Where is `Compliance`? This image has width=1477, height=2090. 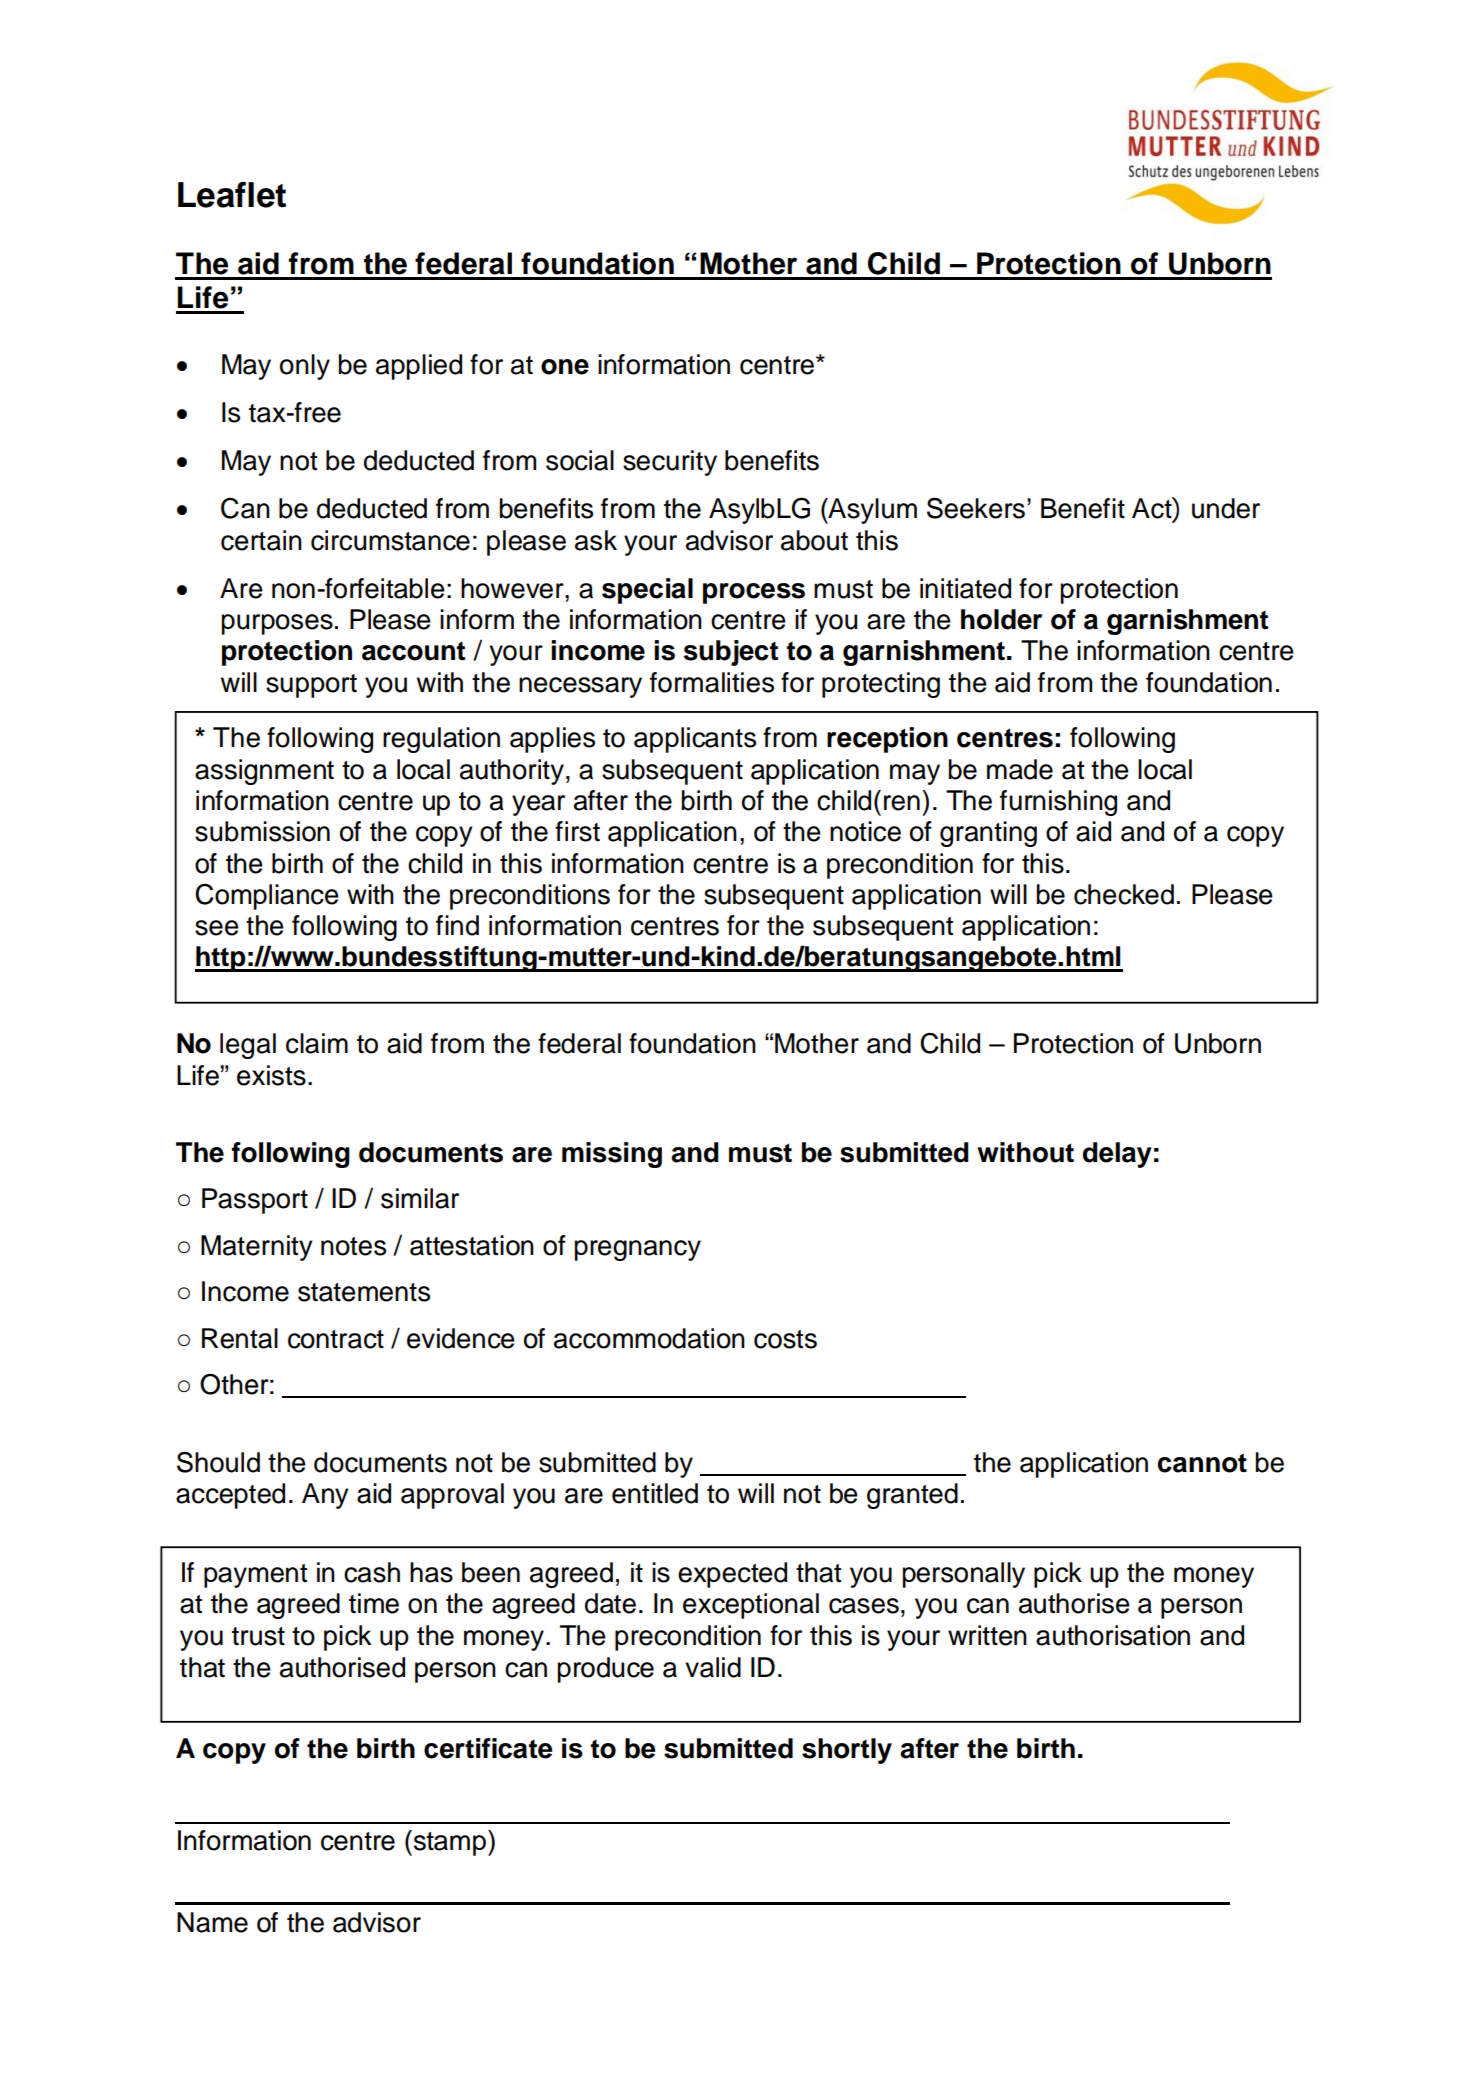 Compliance is located at coordinates (267, 897).
